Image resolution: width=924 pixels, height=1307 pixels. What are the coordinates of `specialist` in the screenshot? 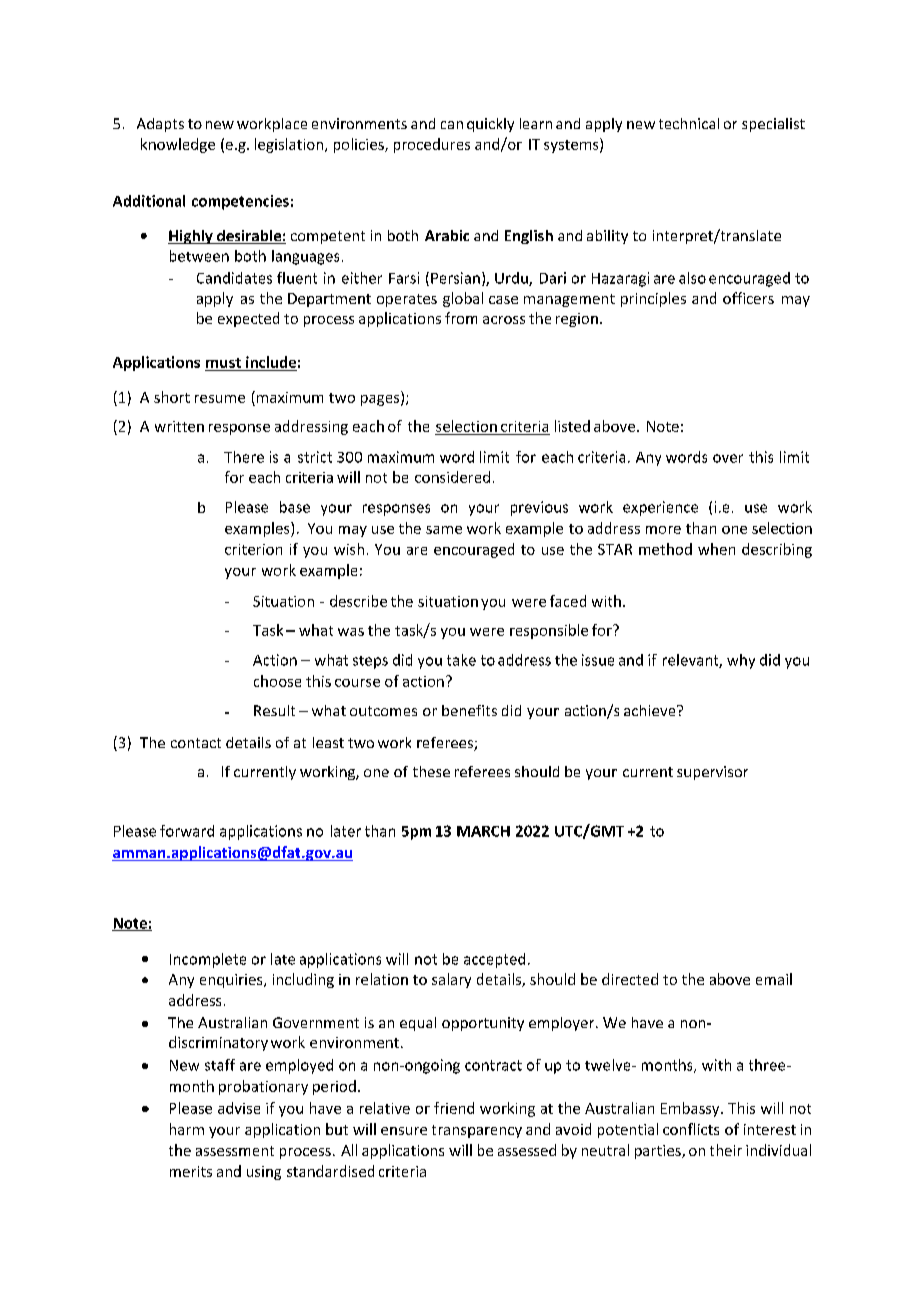 It's located at (773, 125).
